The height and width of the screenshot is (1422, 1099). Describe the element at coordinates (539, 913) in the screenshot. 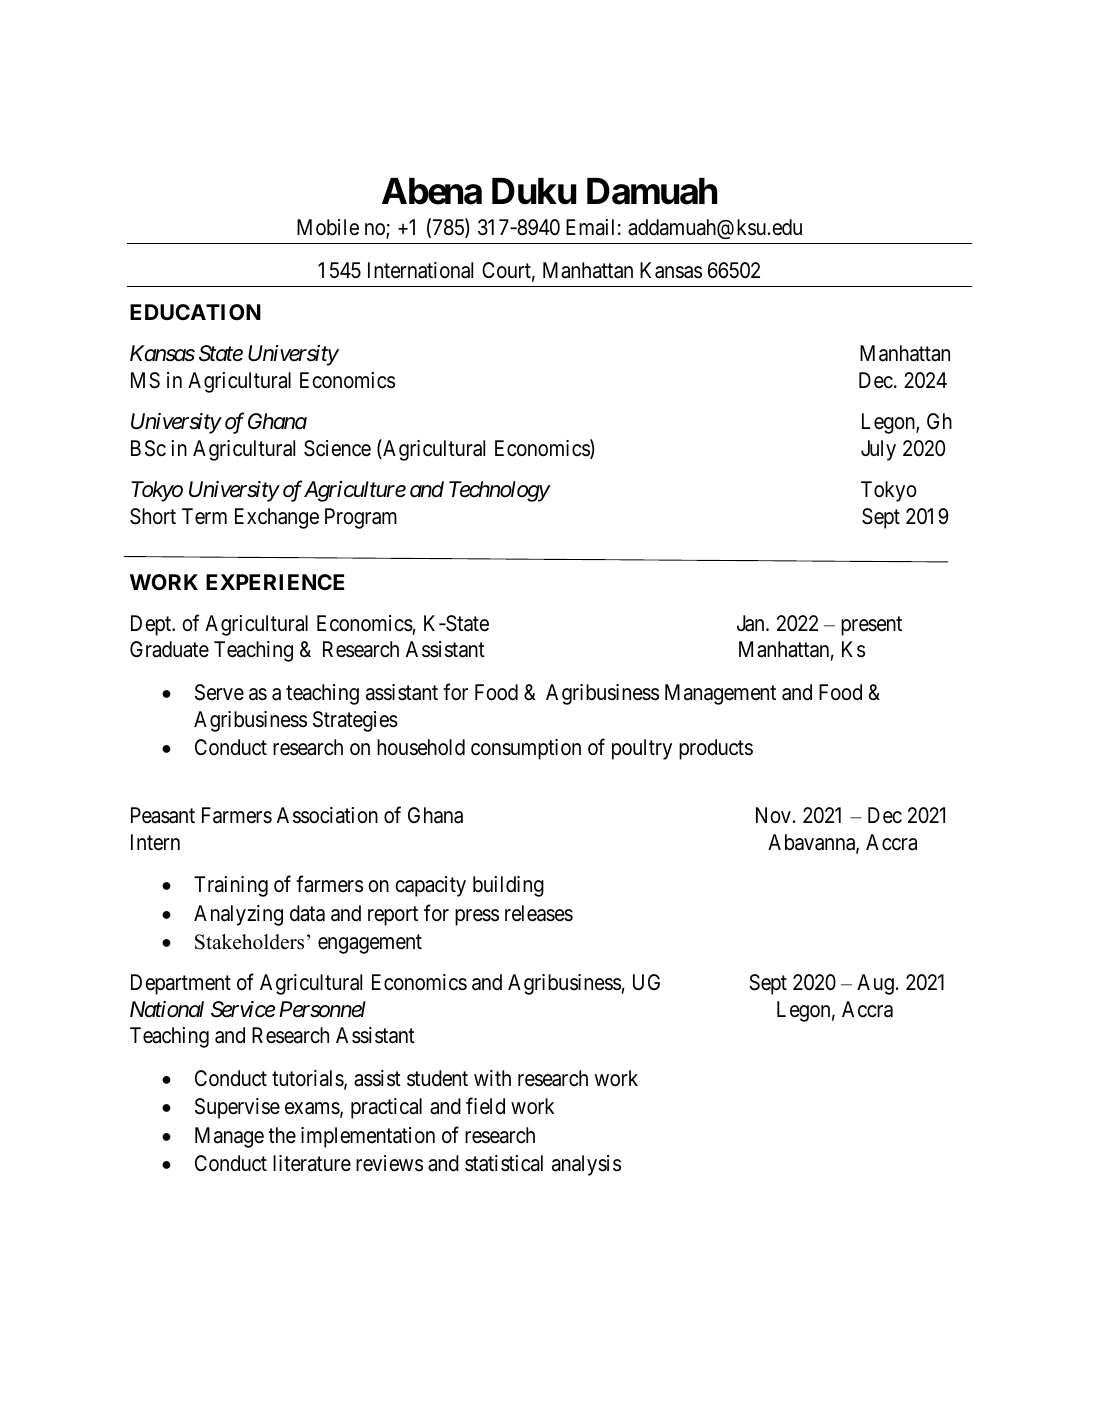

I see `releases` at that location.
